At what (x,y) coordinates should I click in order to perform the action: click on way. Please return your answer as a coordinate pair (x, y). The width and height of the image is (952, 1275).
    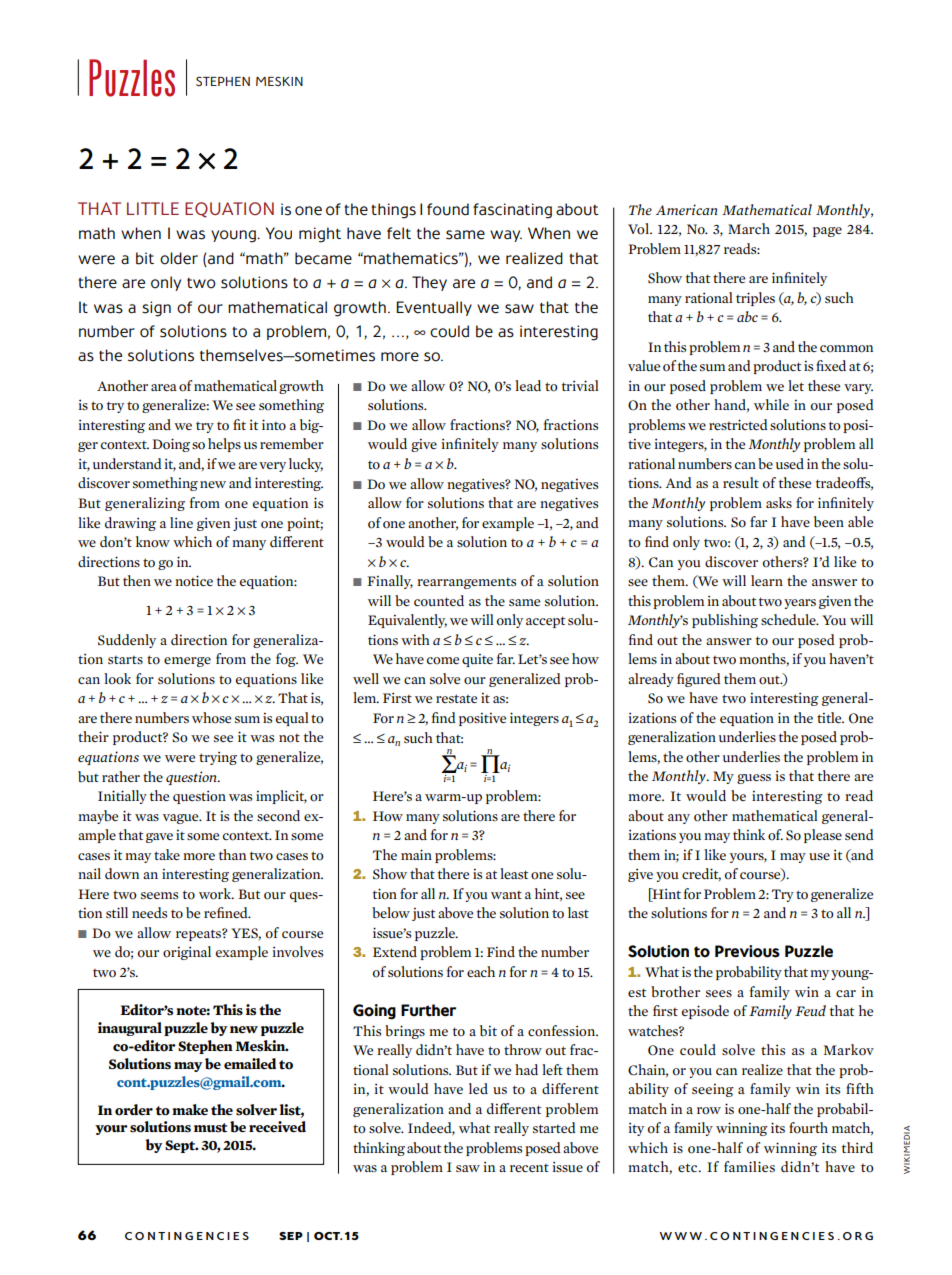
    Looking at the image, I should click on (506, 236).
